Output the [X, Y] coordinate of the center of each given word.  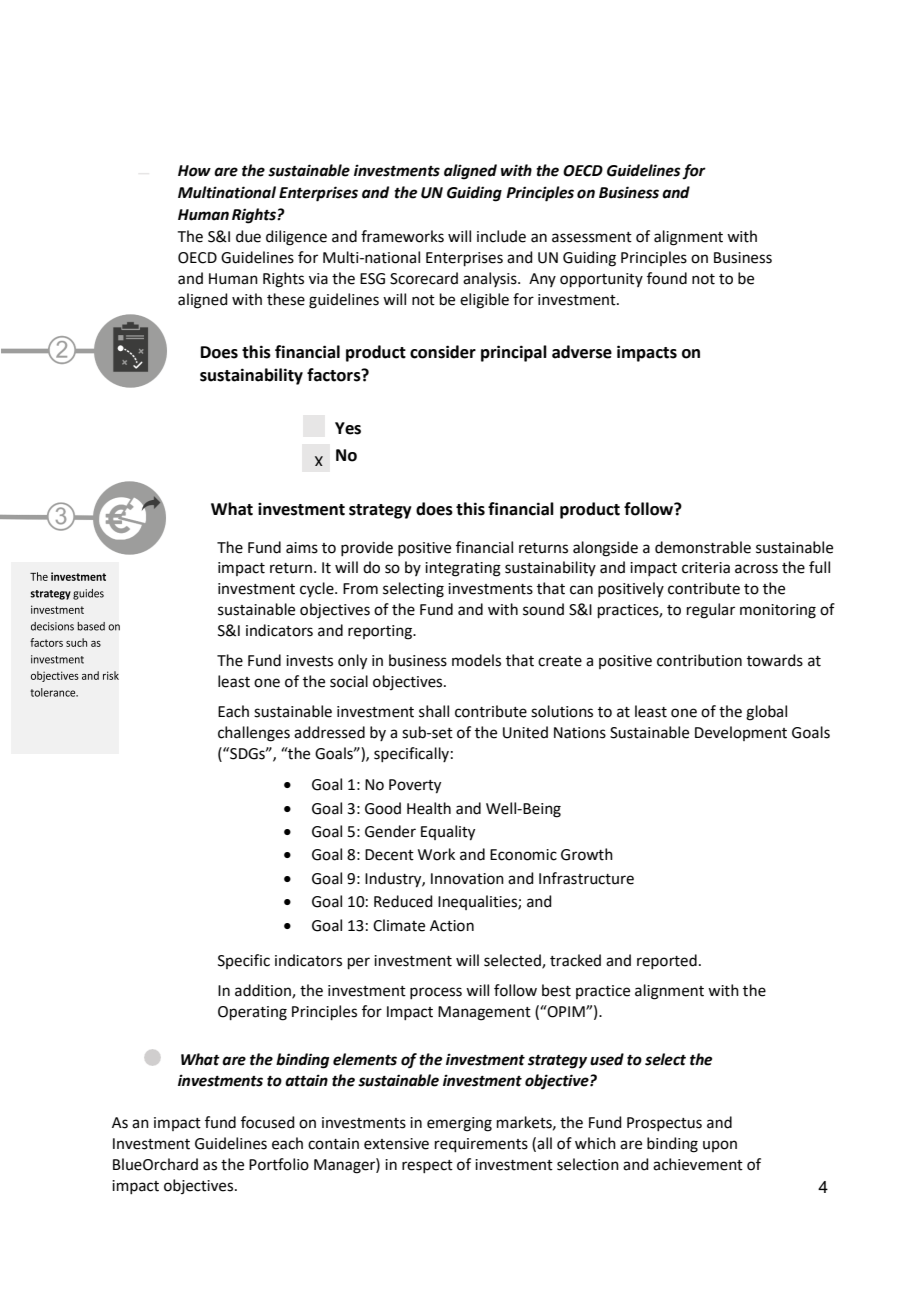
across [756, 569]
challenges [254, 734]
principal [514, 353]
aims [302, 548]
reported [667, 961]
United [525, 732]
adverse [582, 352]
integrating [463, 569]
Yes [348, 428]
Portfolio [279, 1164]
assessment [592, 237]
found [667, 278]
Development [741, 733]
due [248, 236]
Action [452, 926]
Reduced [403, 901]
